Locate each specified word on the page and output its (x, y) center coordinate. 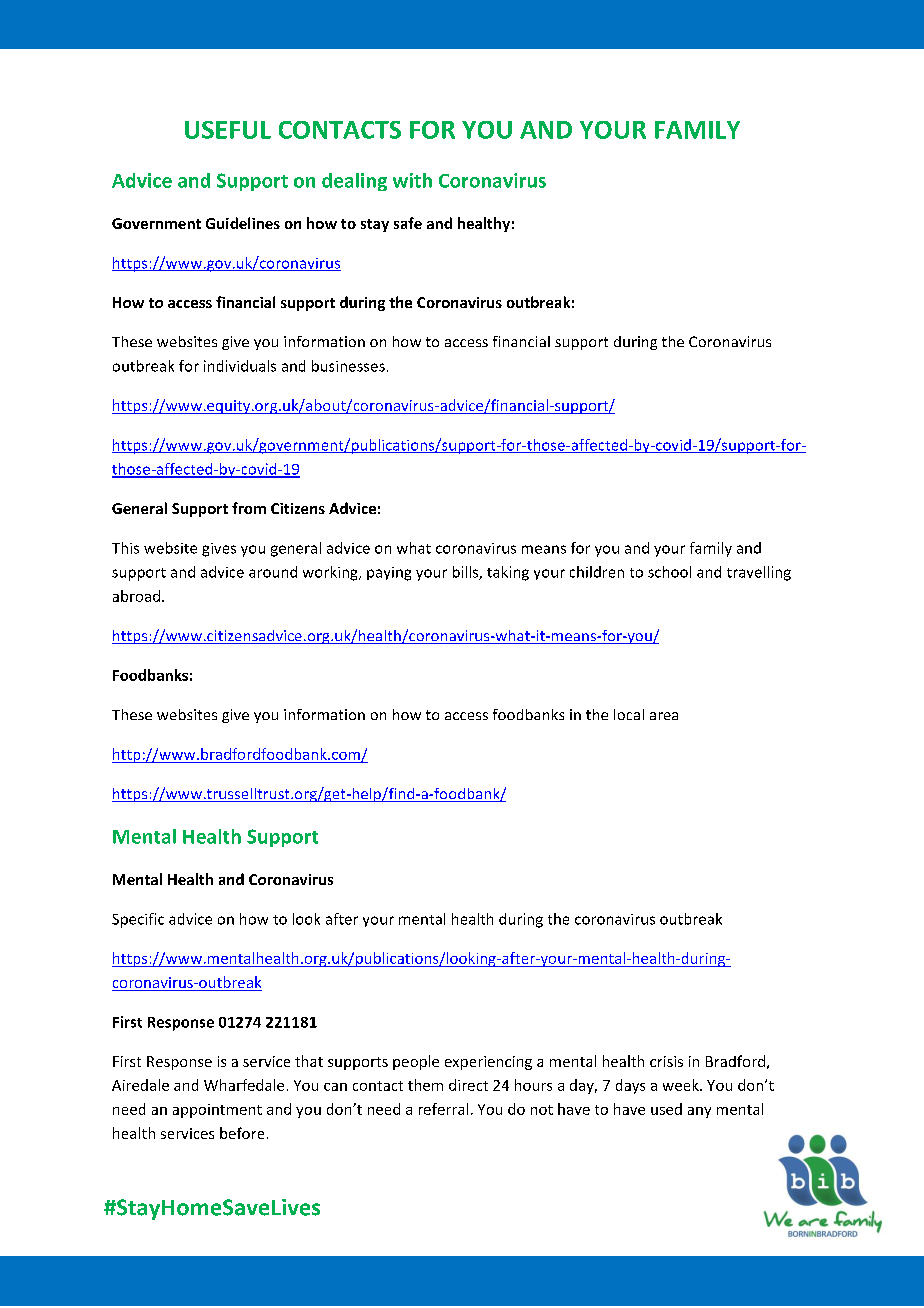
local (629, 714)
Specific (138, 920)
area (664, 716)
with (412, 180)
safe (408, 223)
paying (389, 574)
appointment (217, 1111)
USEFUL (228, 130)
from (249, 508)
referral (443, 1109)
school (669, 572)
